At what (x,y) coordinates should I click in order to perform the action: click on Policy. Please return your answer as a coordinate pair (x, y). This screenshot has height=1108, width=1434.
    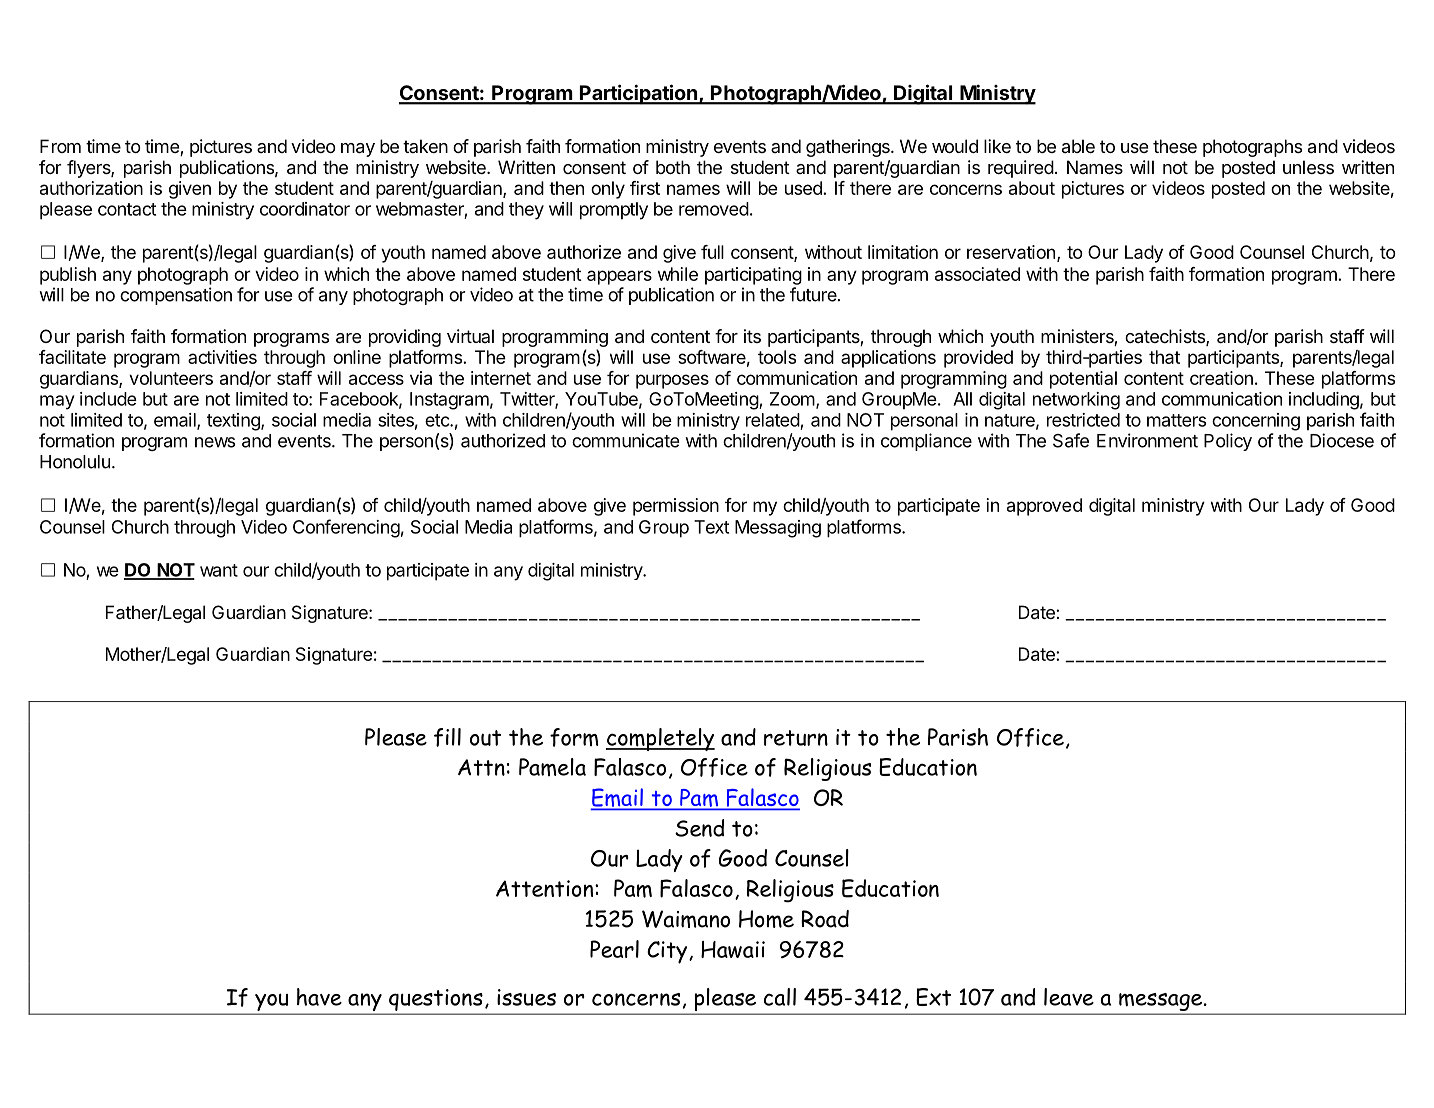
    Looking at the image, I should click on (1228, 442).
